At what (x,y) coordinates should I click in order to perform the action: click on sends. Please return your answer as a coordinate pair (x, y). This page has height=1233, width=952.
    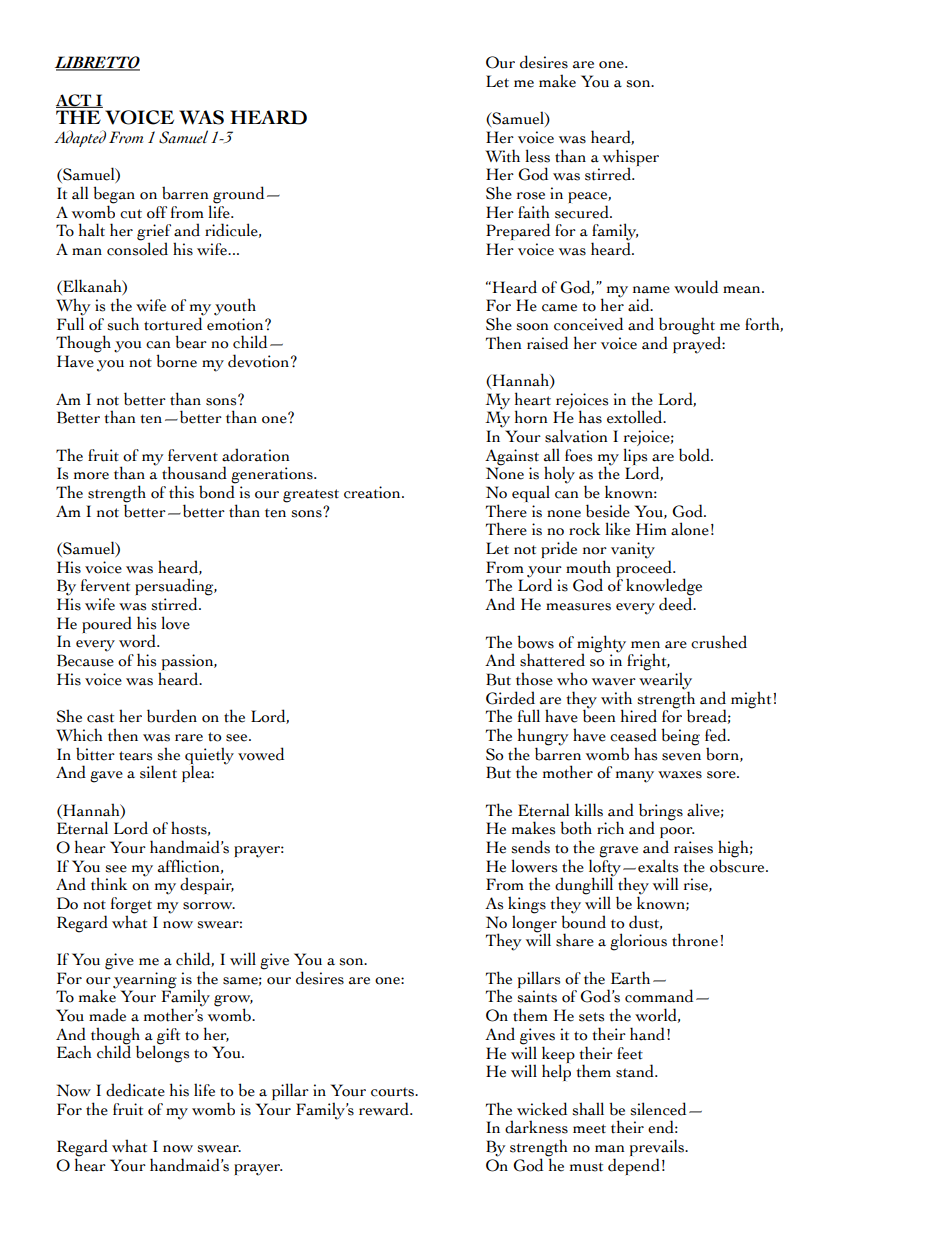
    Looking at the image, I should click on (530, 847).
